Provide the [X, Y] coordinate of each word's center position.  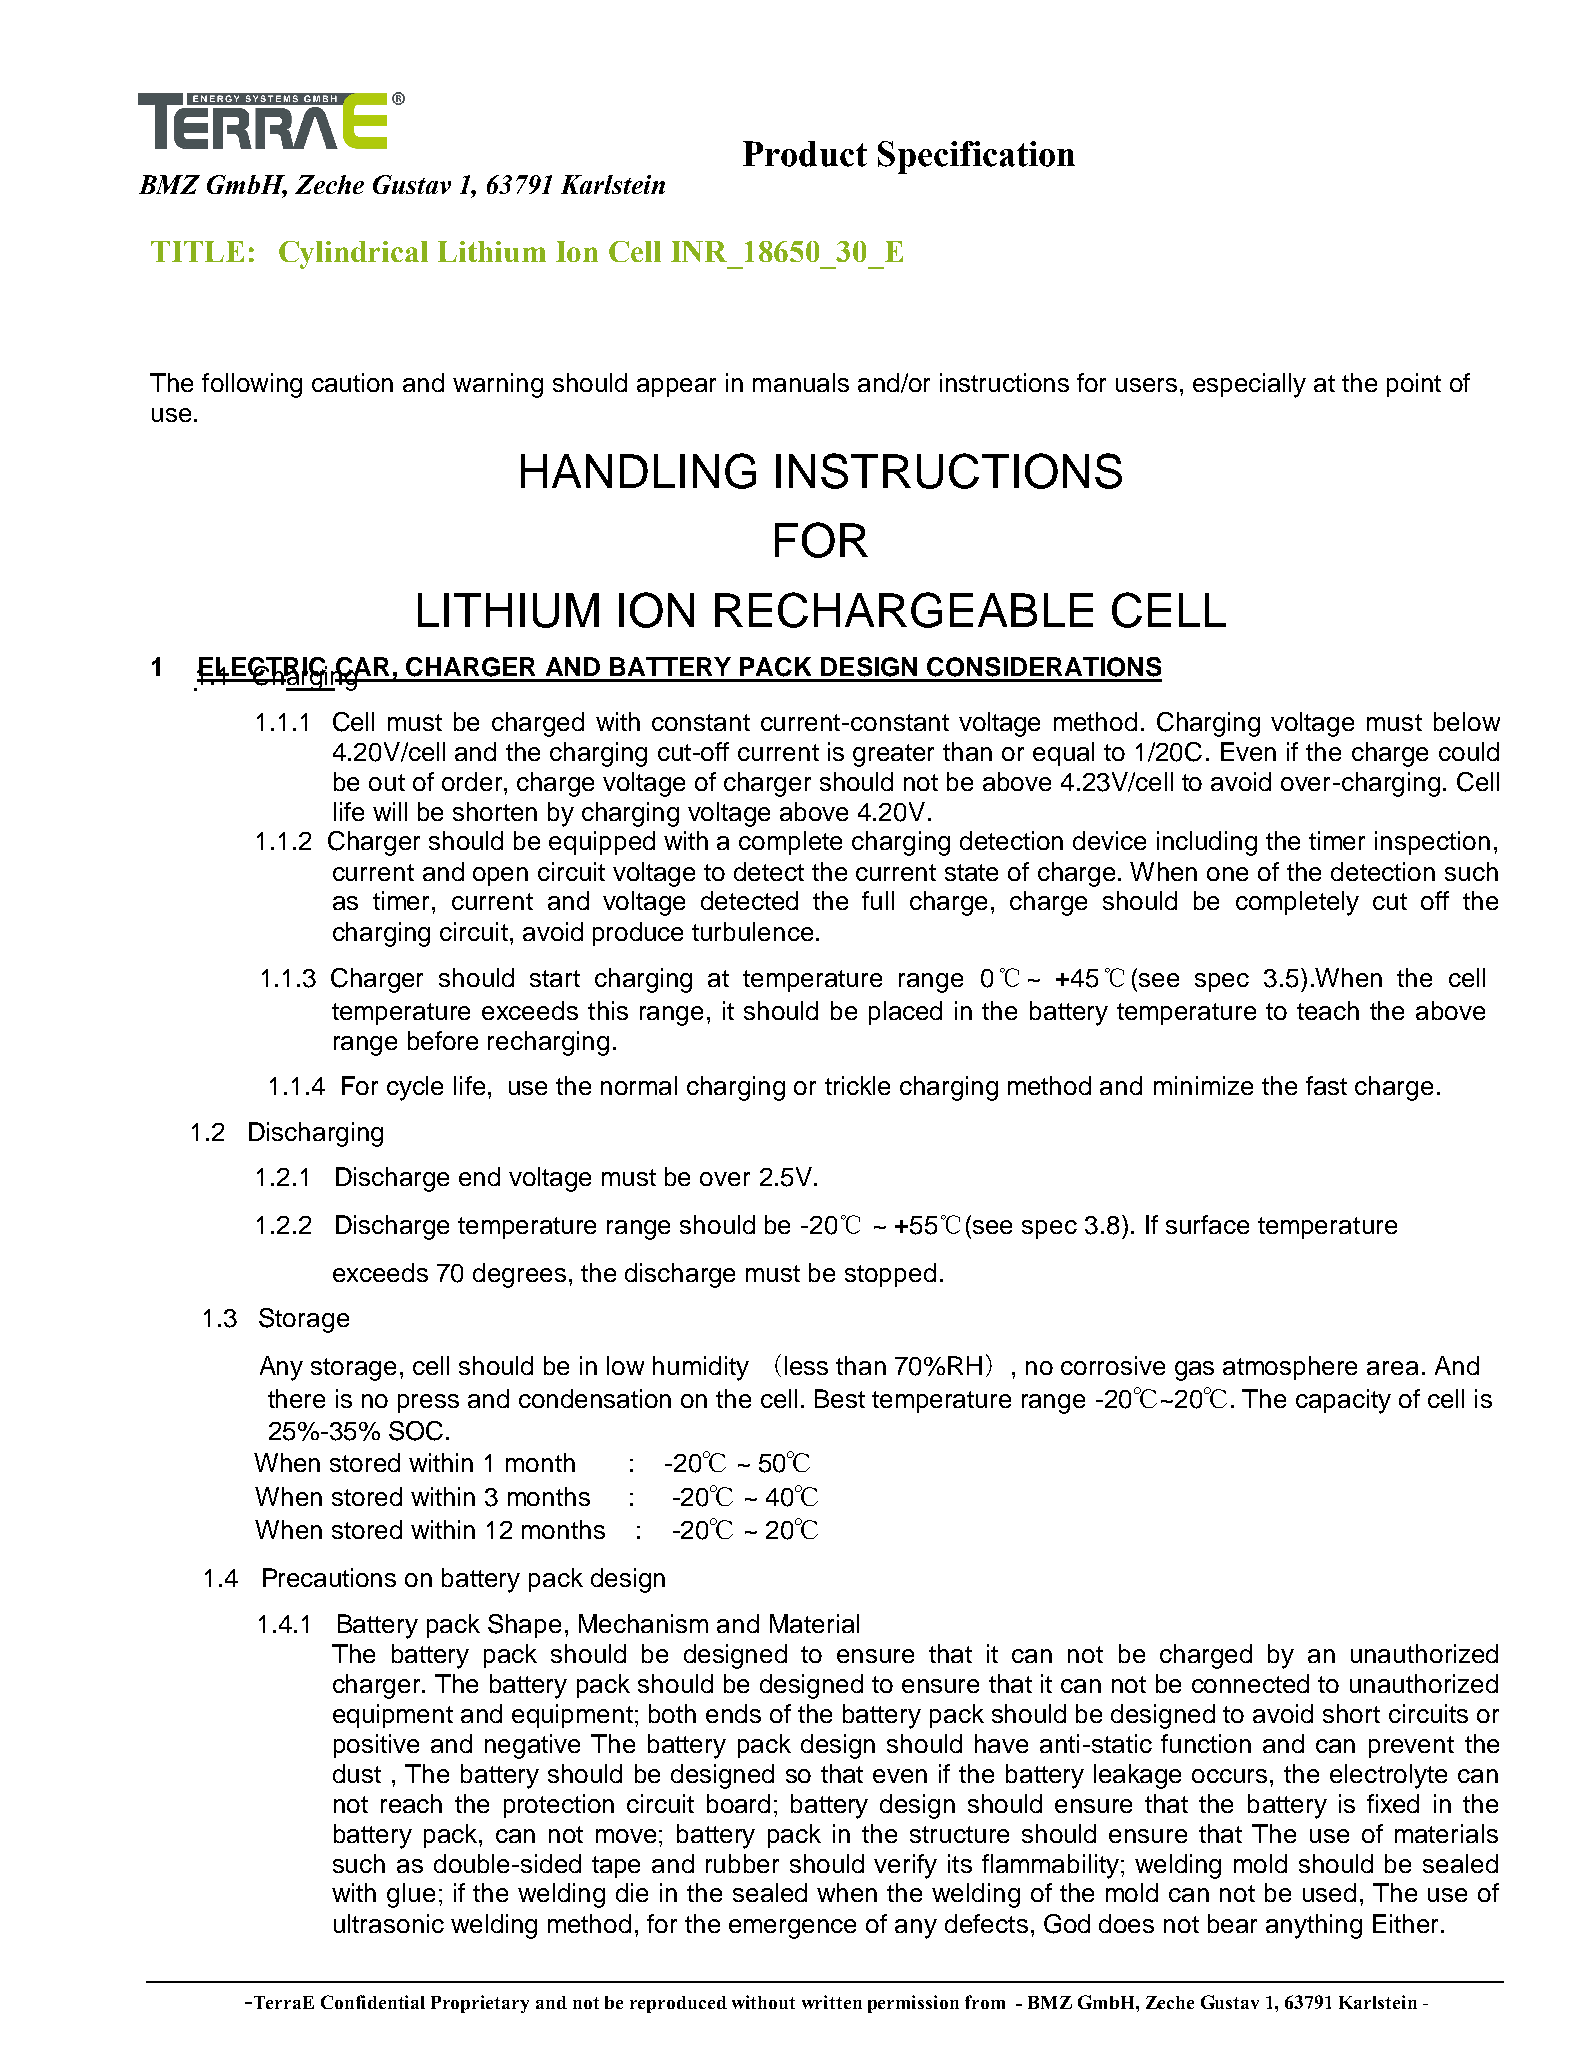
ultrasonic [389, 1923]
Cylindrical [353, 255]
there [296, 1398]
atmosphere [1290, 1368]
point [1414, 385]
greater [893, 755]
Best [840, 1398]
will [390, 811]
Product [805, 154]
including [1207, 843]
